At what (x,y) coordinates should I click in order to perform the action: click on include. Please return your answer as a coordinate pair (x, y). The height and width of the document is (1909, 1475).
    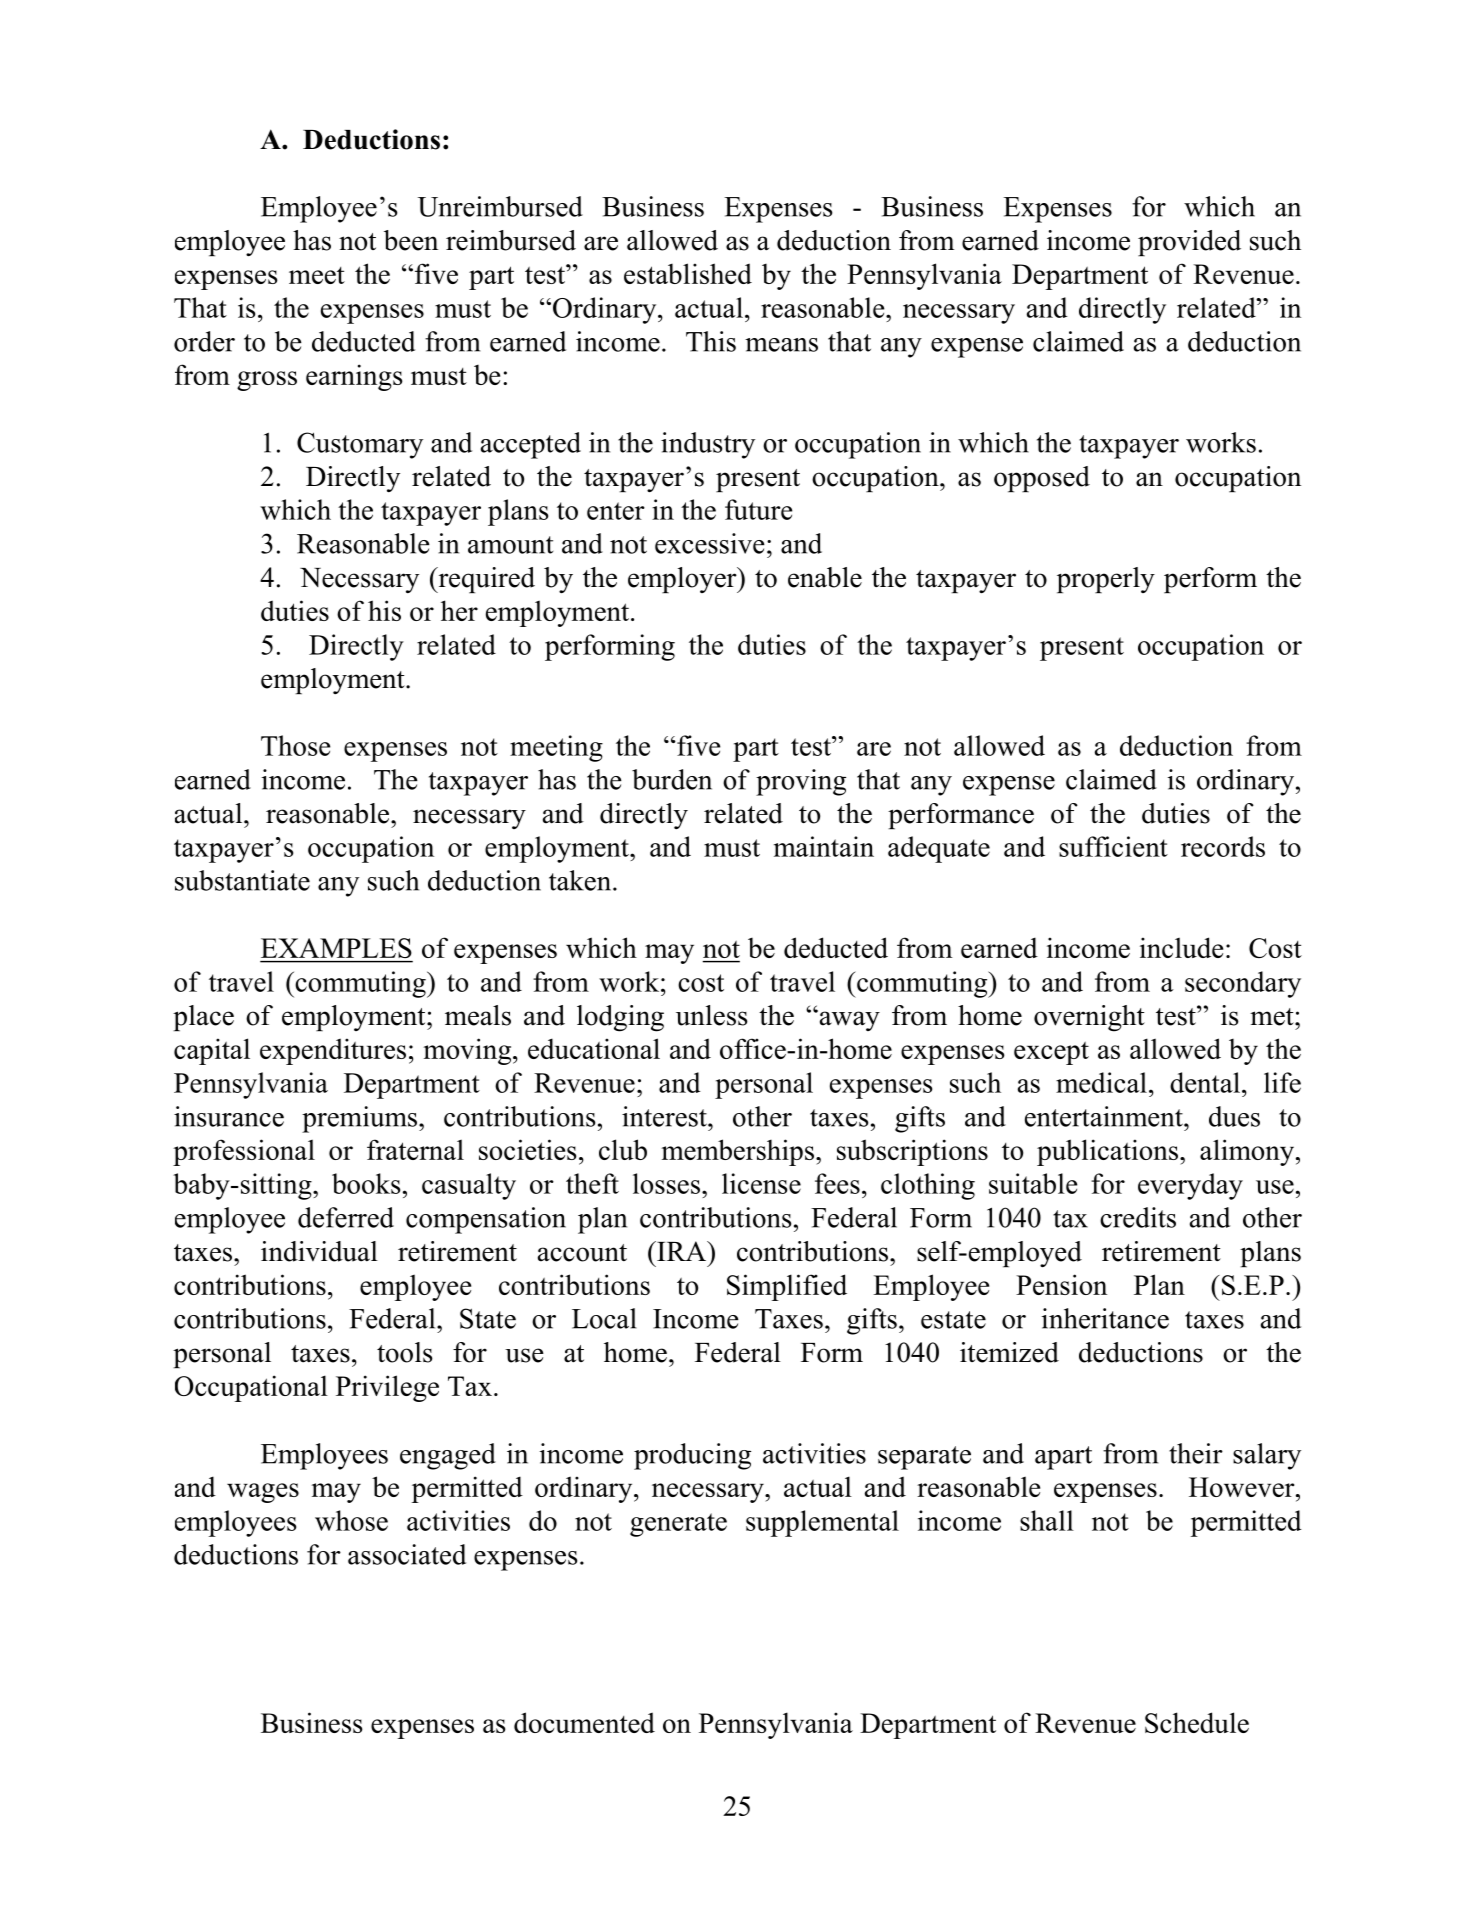
    Looking at the image, I should click on (1181, 947).
